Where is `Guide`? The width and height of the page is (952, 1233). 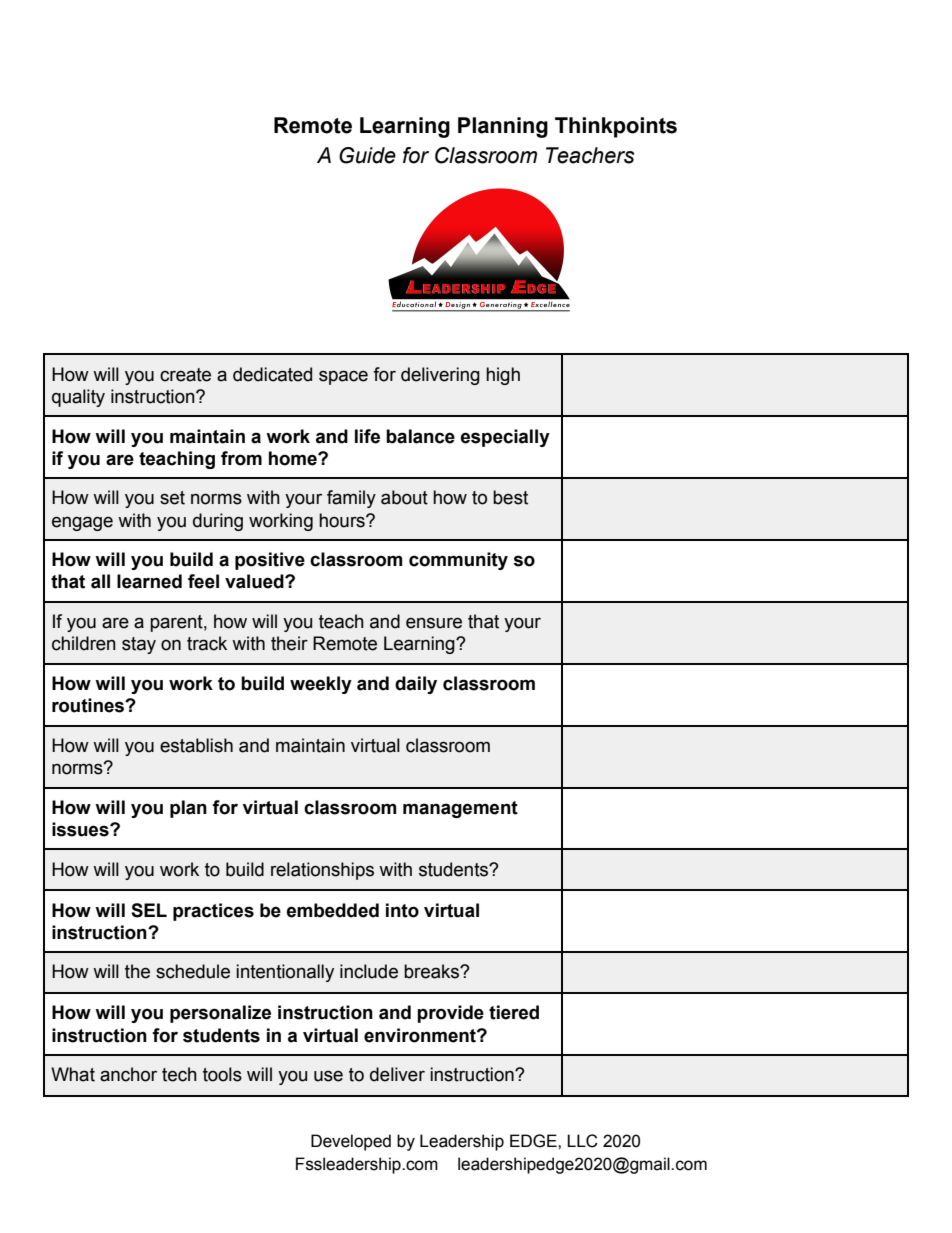 Guide is located at coordinates (367, 155).
